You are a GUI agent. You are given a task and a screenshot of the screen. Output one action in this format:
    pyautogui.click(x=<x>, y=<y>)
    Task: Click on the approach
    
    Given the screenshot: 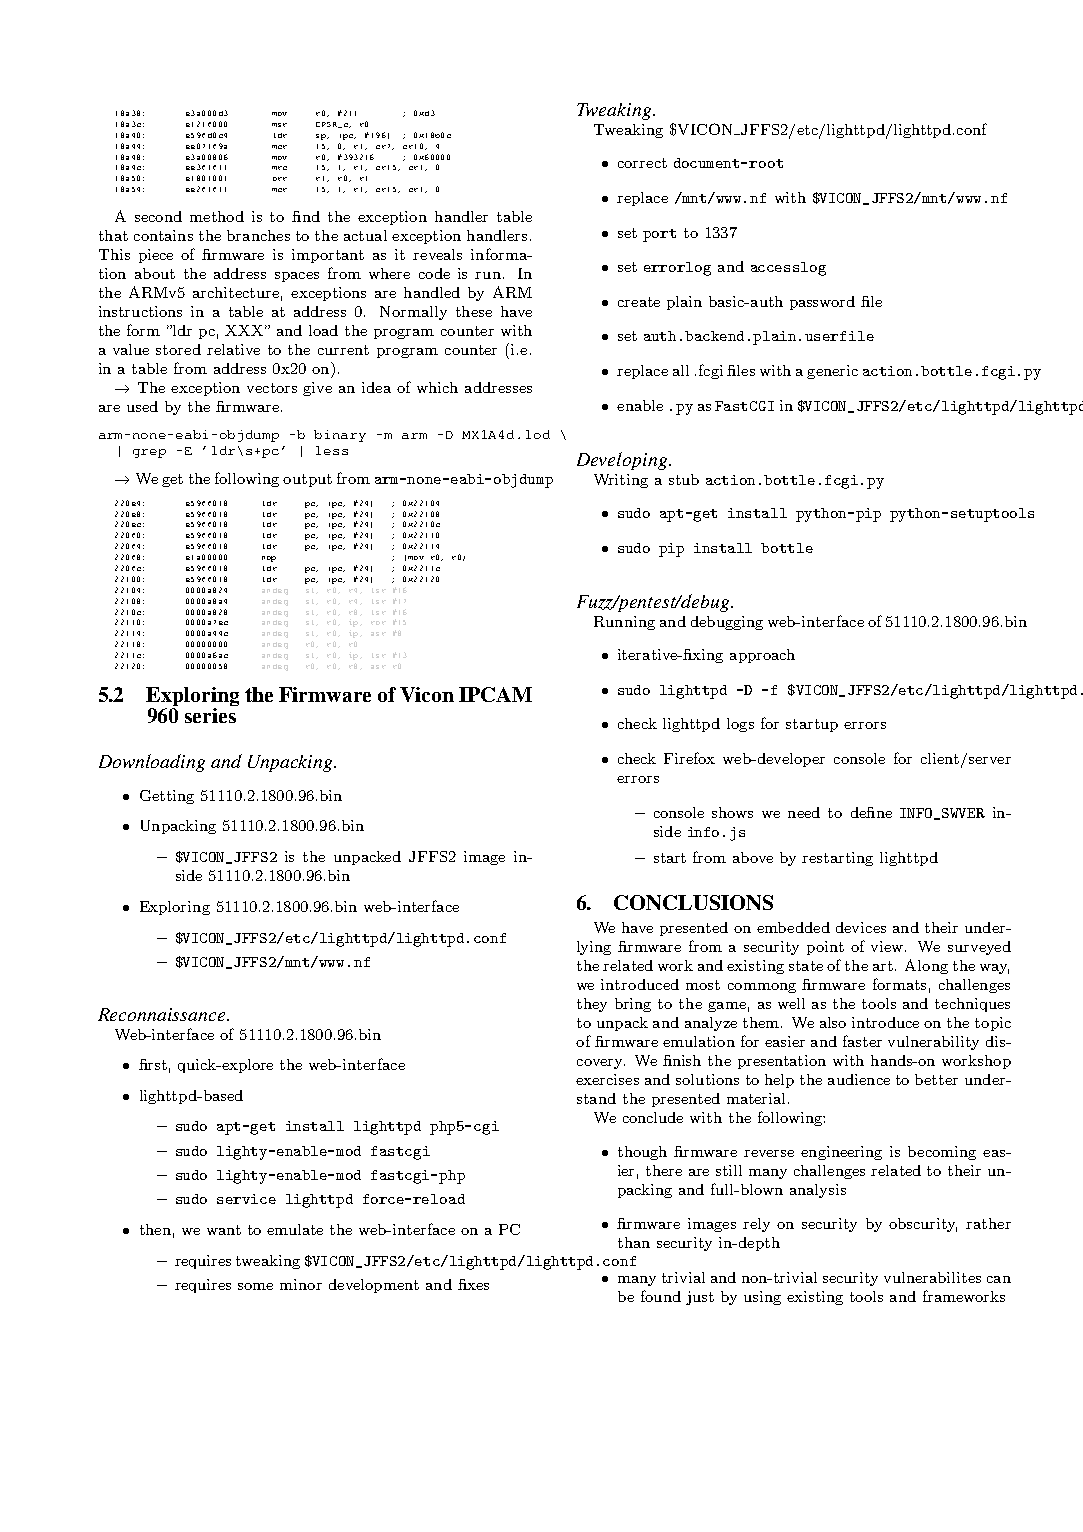 What is the action you would take?
    pyautogui.click(x=762, y=656)
